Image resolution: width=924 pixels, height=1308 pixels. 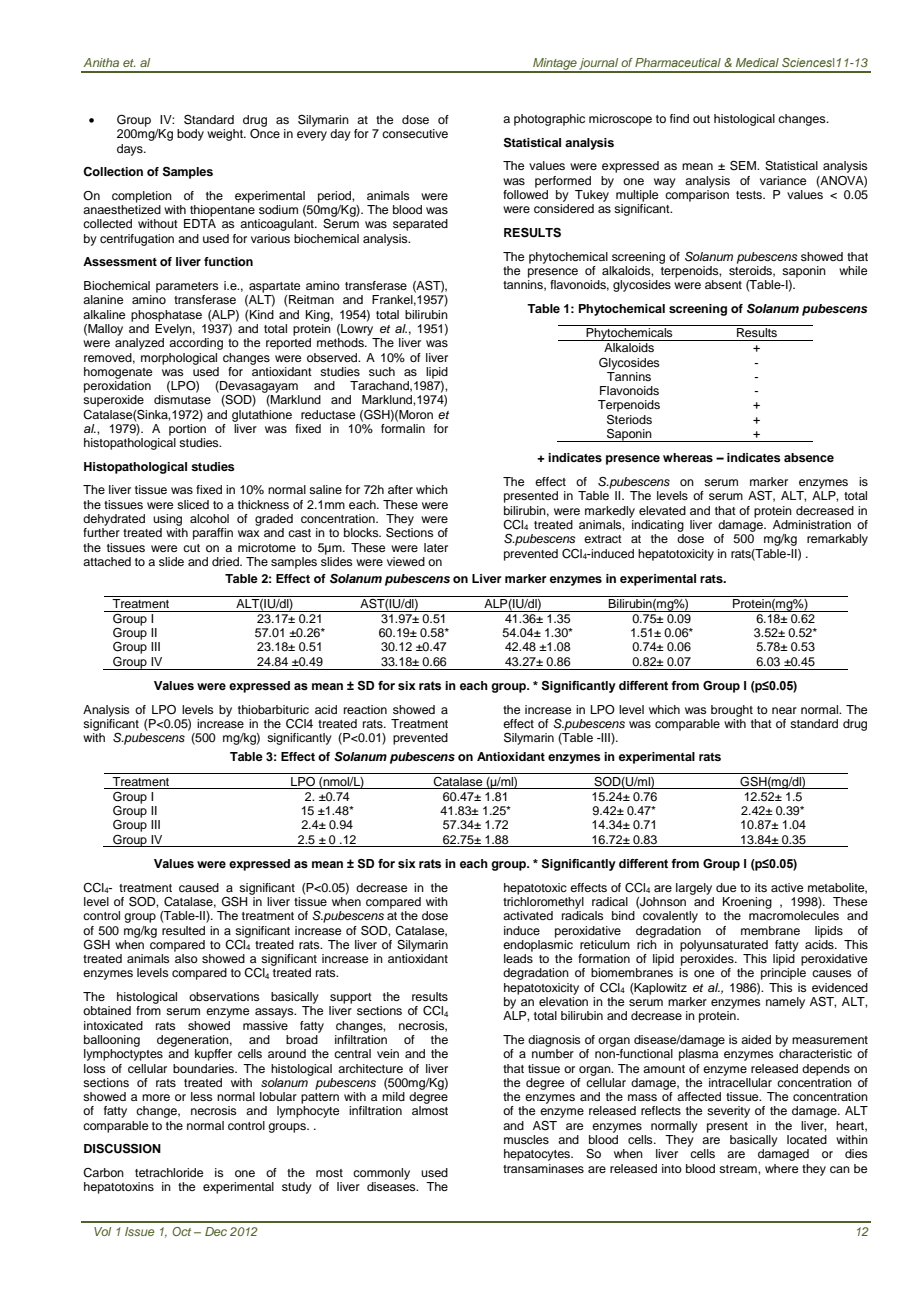 What do you see at coordinates (406, 561) in the image?
I see `viewed` at bounding box center [406, 561].
